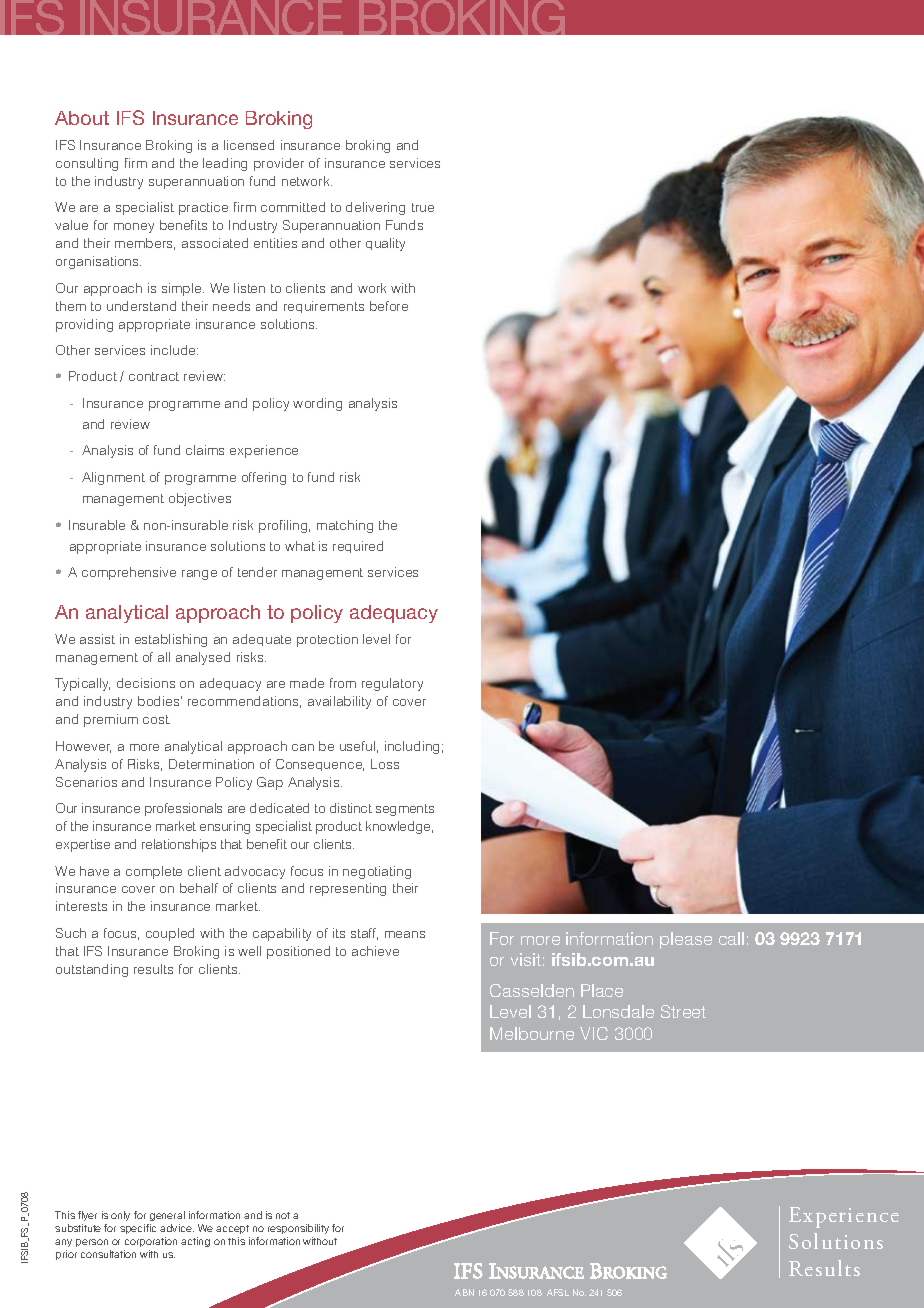 This screenshot has width=924, height=1308. Describe the element at coordinates (358, 547) in the screenshot. I see `required` at that location.
